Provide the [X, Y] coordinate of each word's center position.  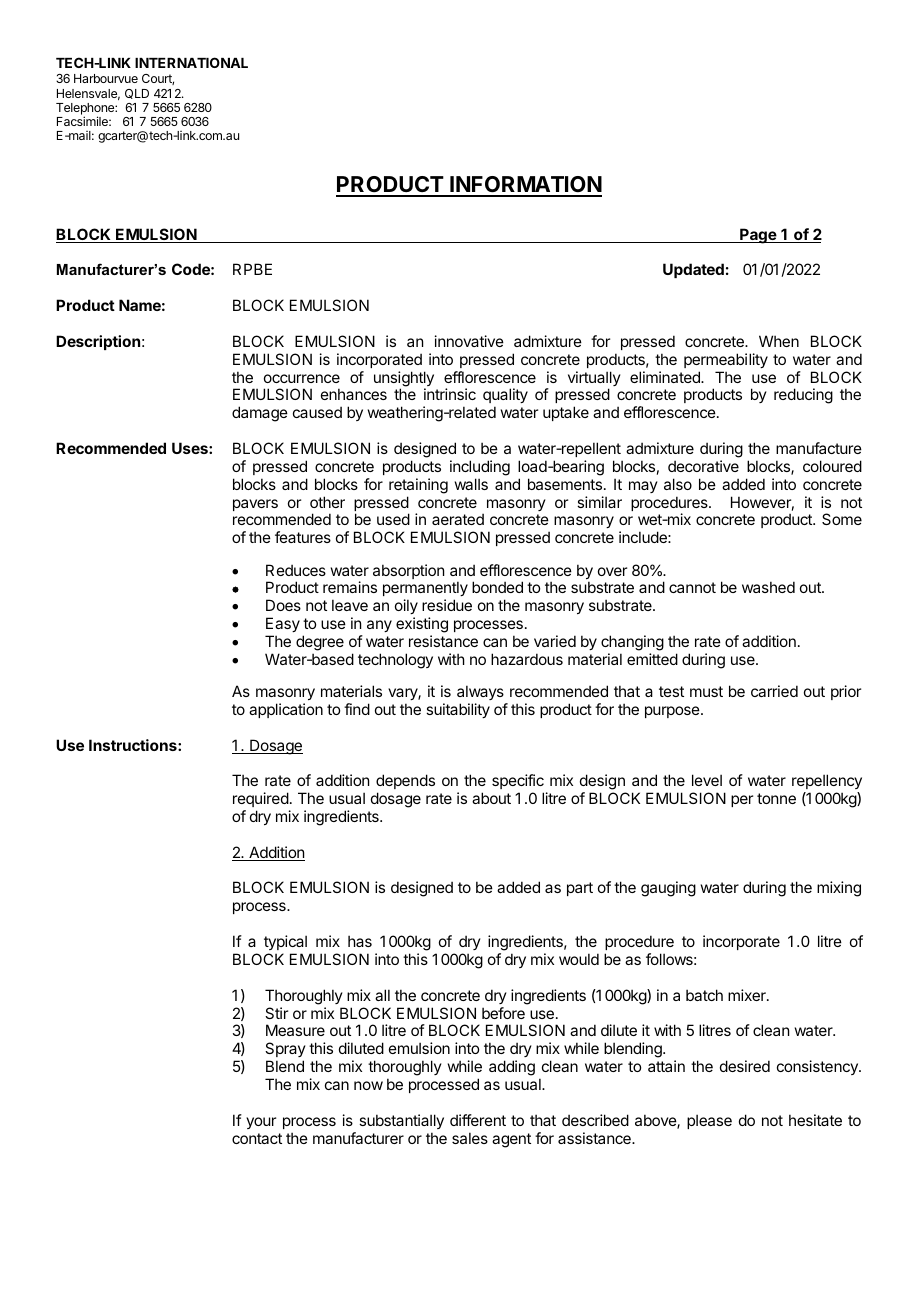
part [580, 889]
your [261, 1123]
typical [285, 942]
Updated [693, 270]
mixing [839, 889]
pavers [255, 505]
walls [471, 484]
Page [758, 236]
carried [774, 691]
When [779, 341]
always [480, 692]
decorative [703, 466]
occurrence [302, 378]
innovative [469, 341]
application [286, 710]
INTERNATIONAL [191, 62]
